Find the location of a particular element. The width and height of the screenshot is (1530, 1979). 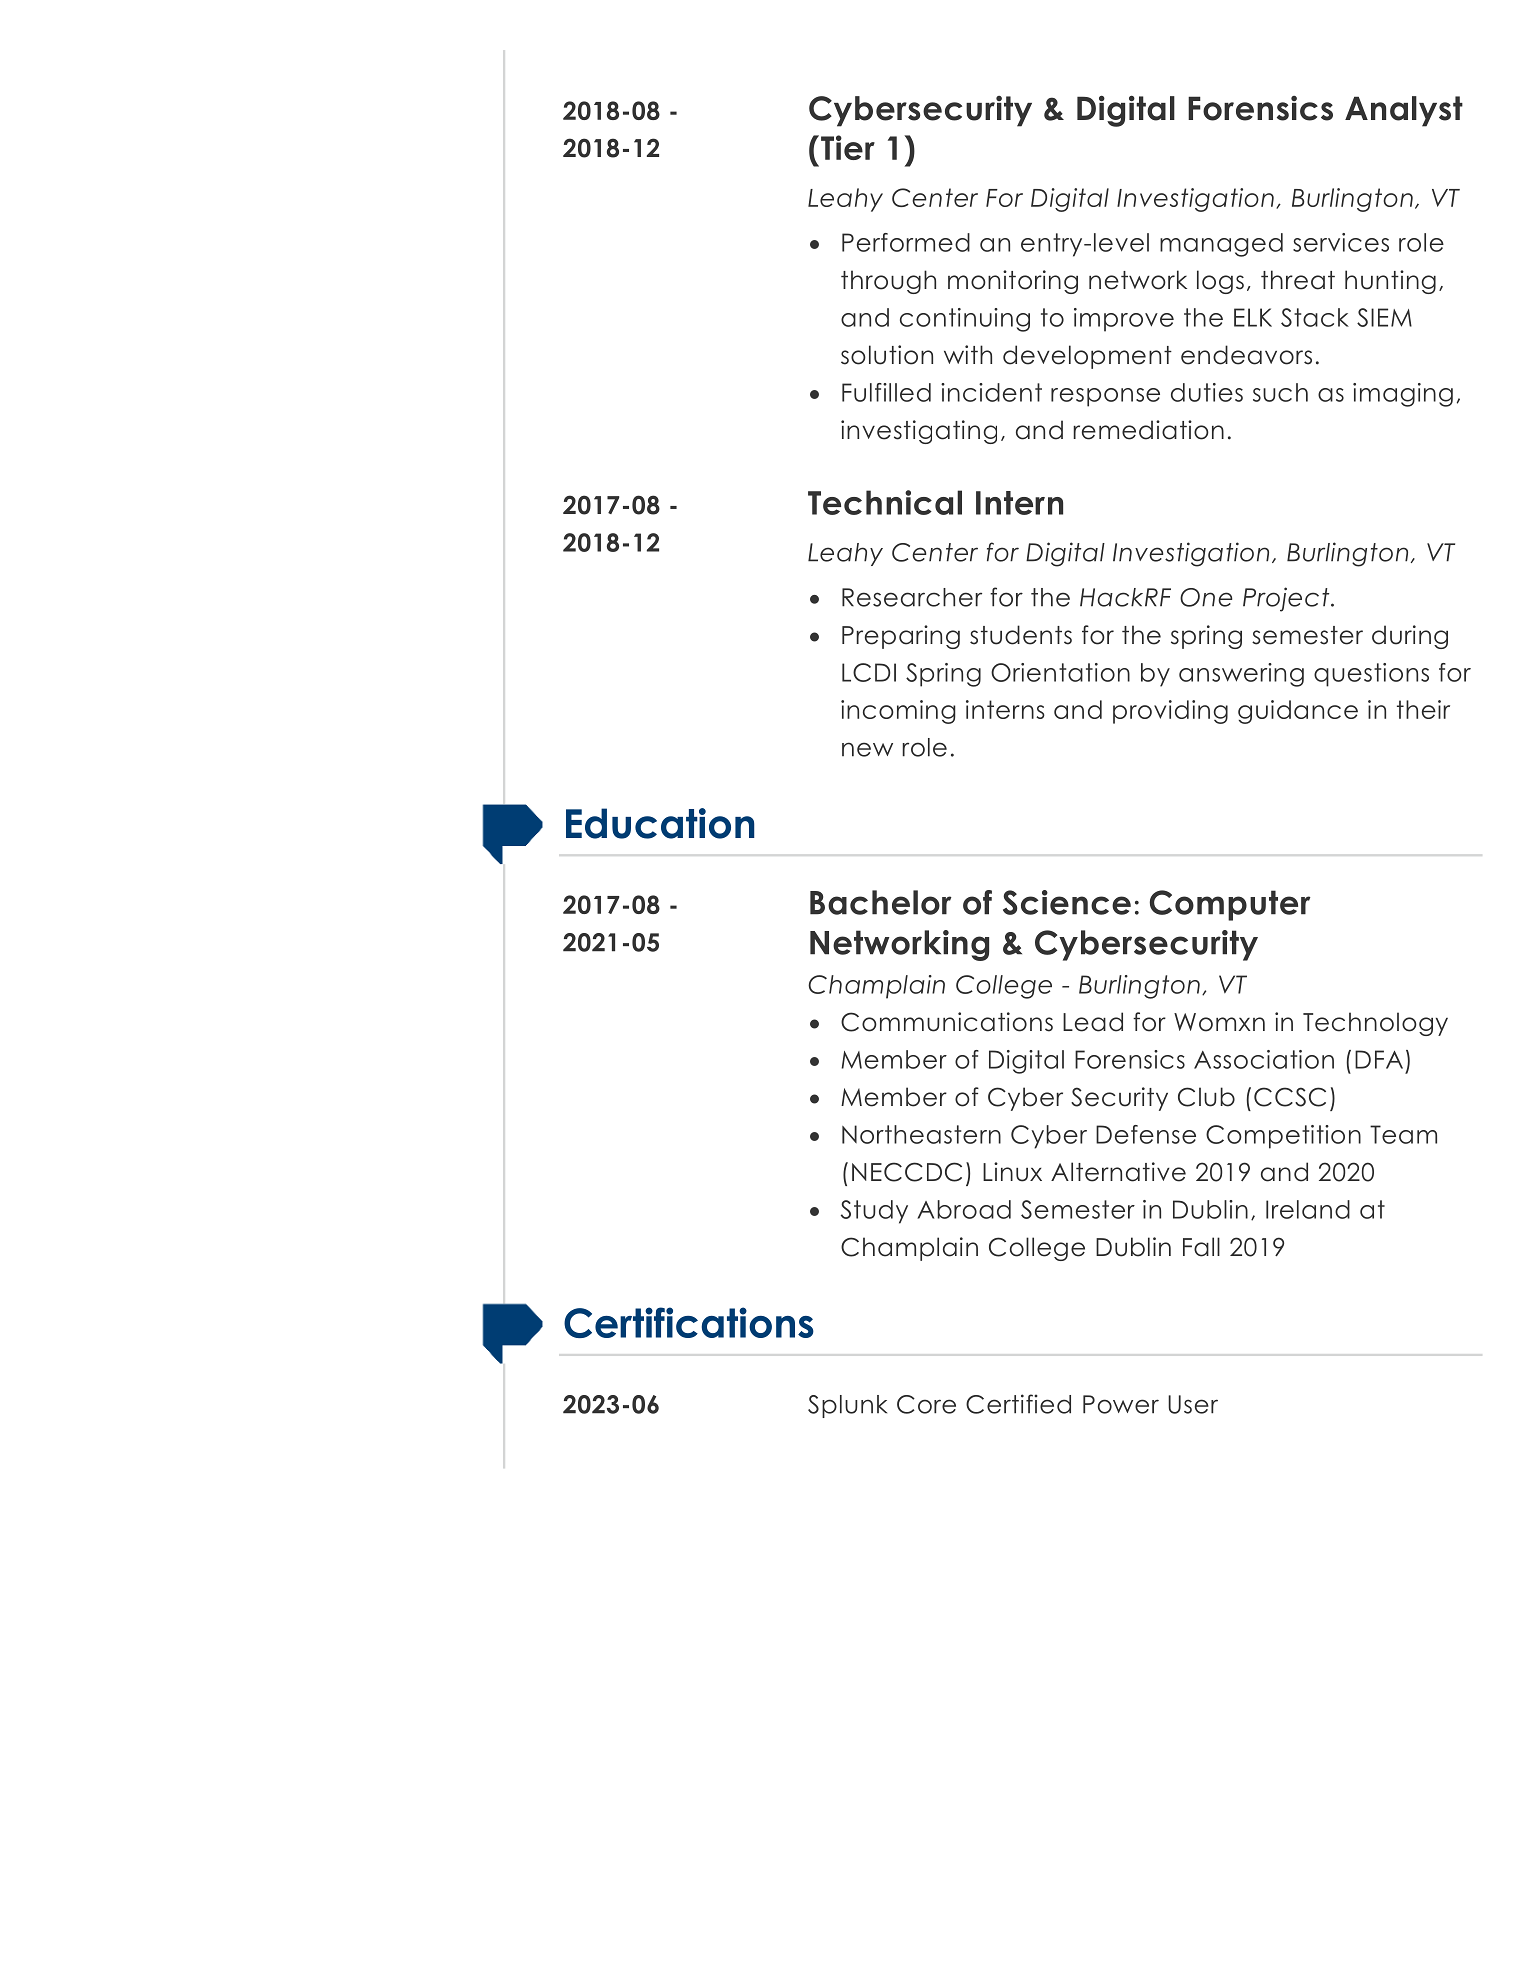

Preparing is located at coordinates (901, 637).
